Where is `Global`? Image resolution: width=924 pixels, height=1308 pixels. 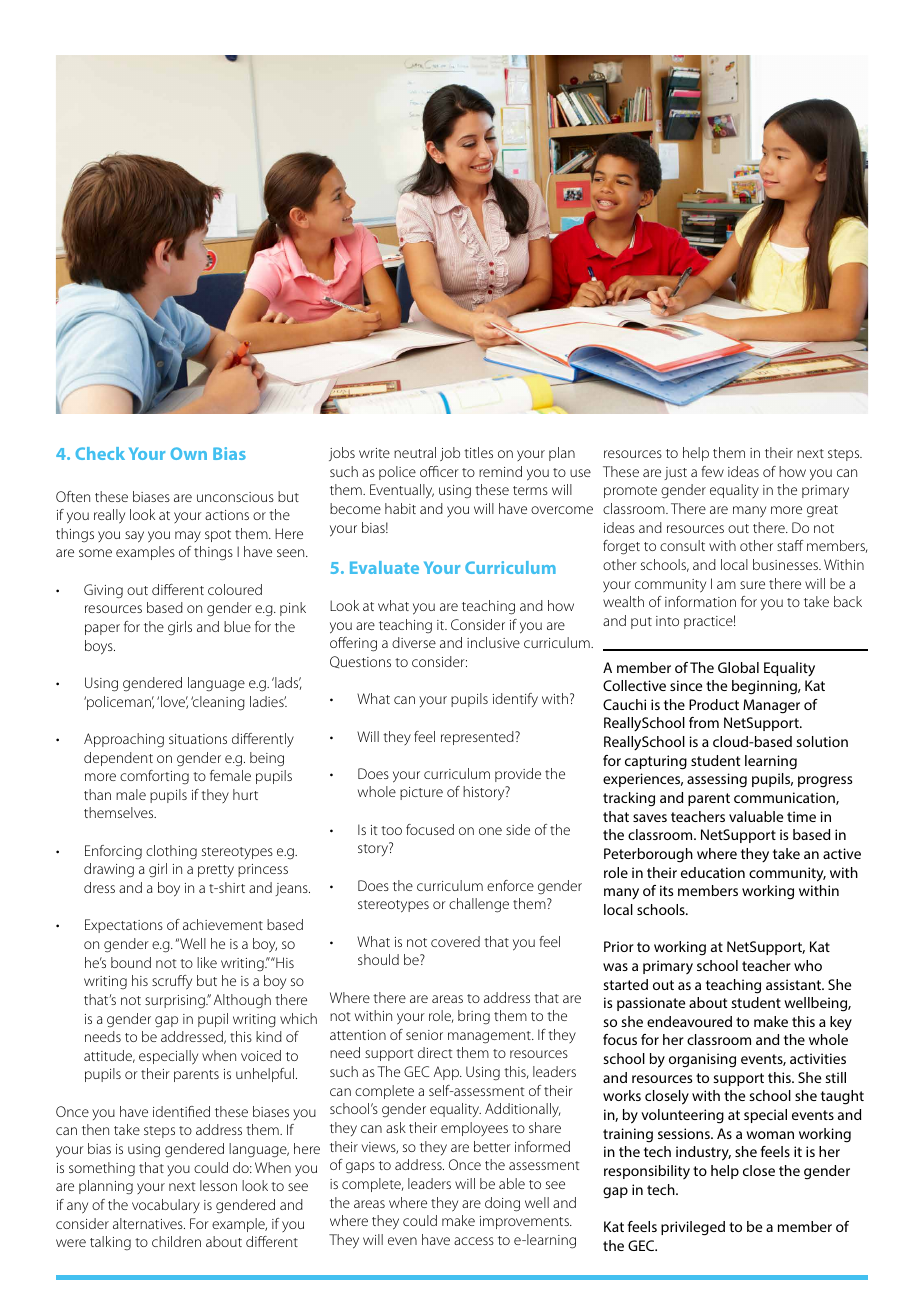 Global is located at coordinates (738, 667).
